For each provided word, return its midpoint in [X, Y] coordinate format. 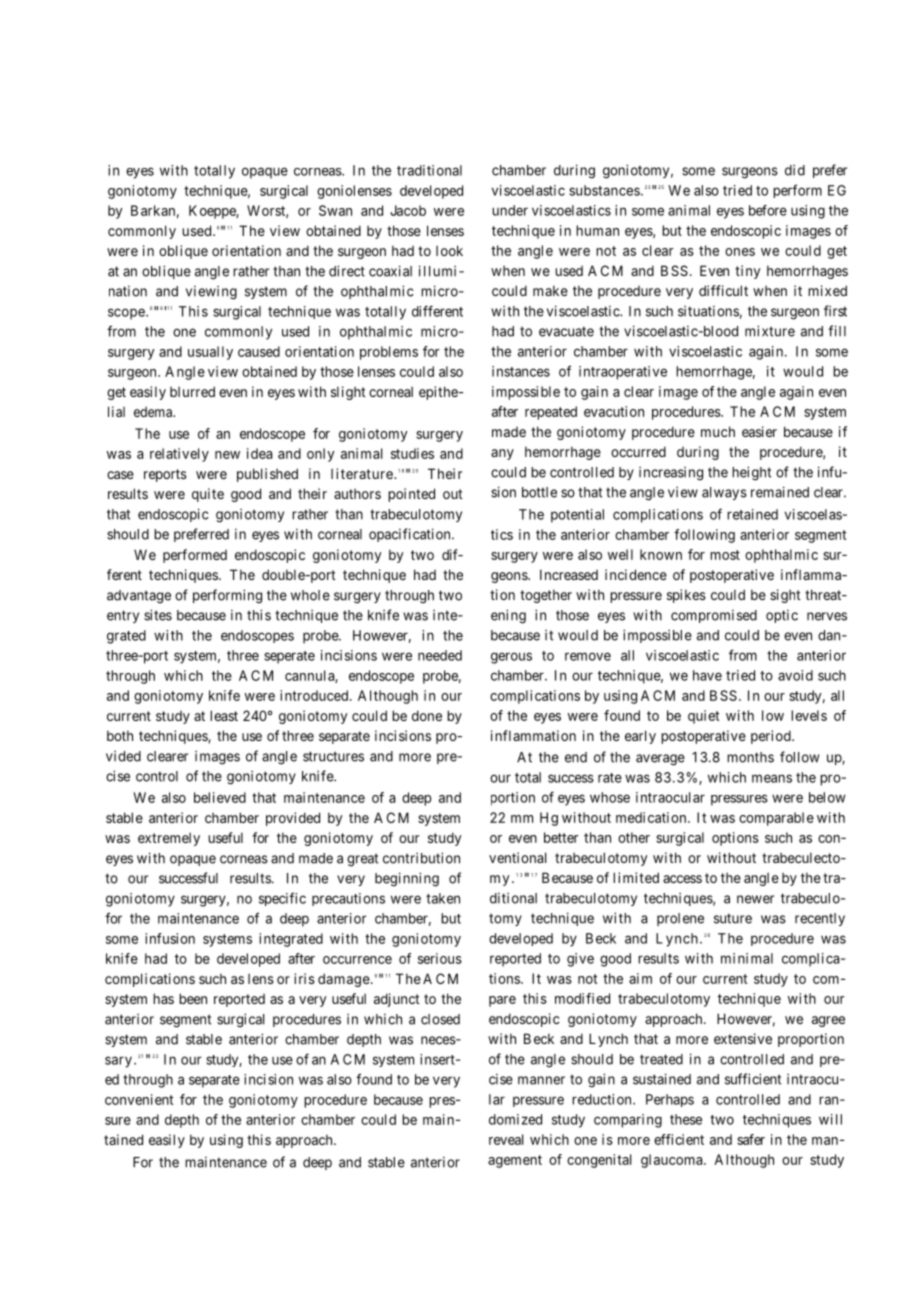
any [502, 454]
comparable [776, 819]
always [724, 493]
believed [220, 797]
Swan [335, 210]
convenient [139, 1099]
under [510, 210]
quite [208, 495]
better [561, 837]
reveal [506, 1139]
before [768, 210]
